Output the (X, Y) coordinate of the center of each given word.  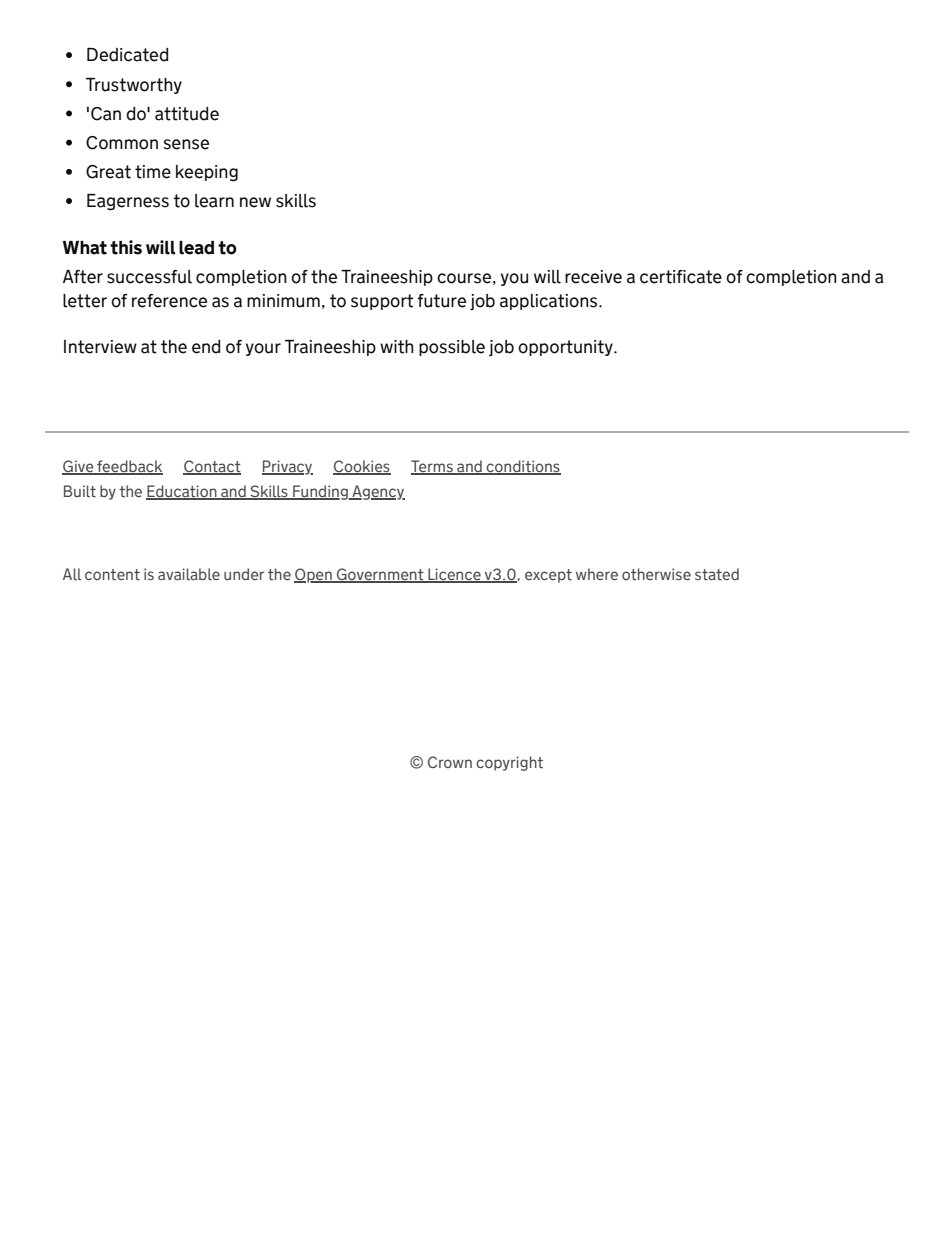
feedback (129, 467)
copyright (509, 763)
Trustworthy (134, 86)
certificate (681, 277)
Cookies (362, 467)
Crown (450, 762)
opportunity (566, 348)
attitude (187, 114)
